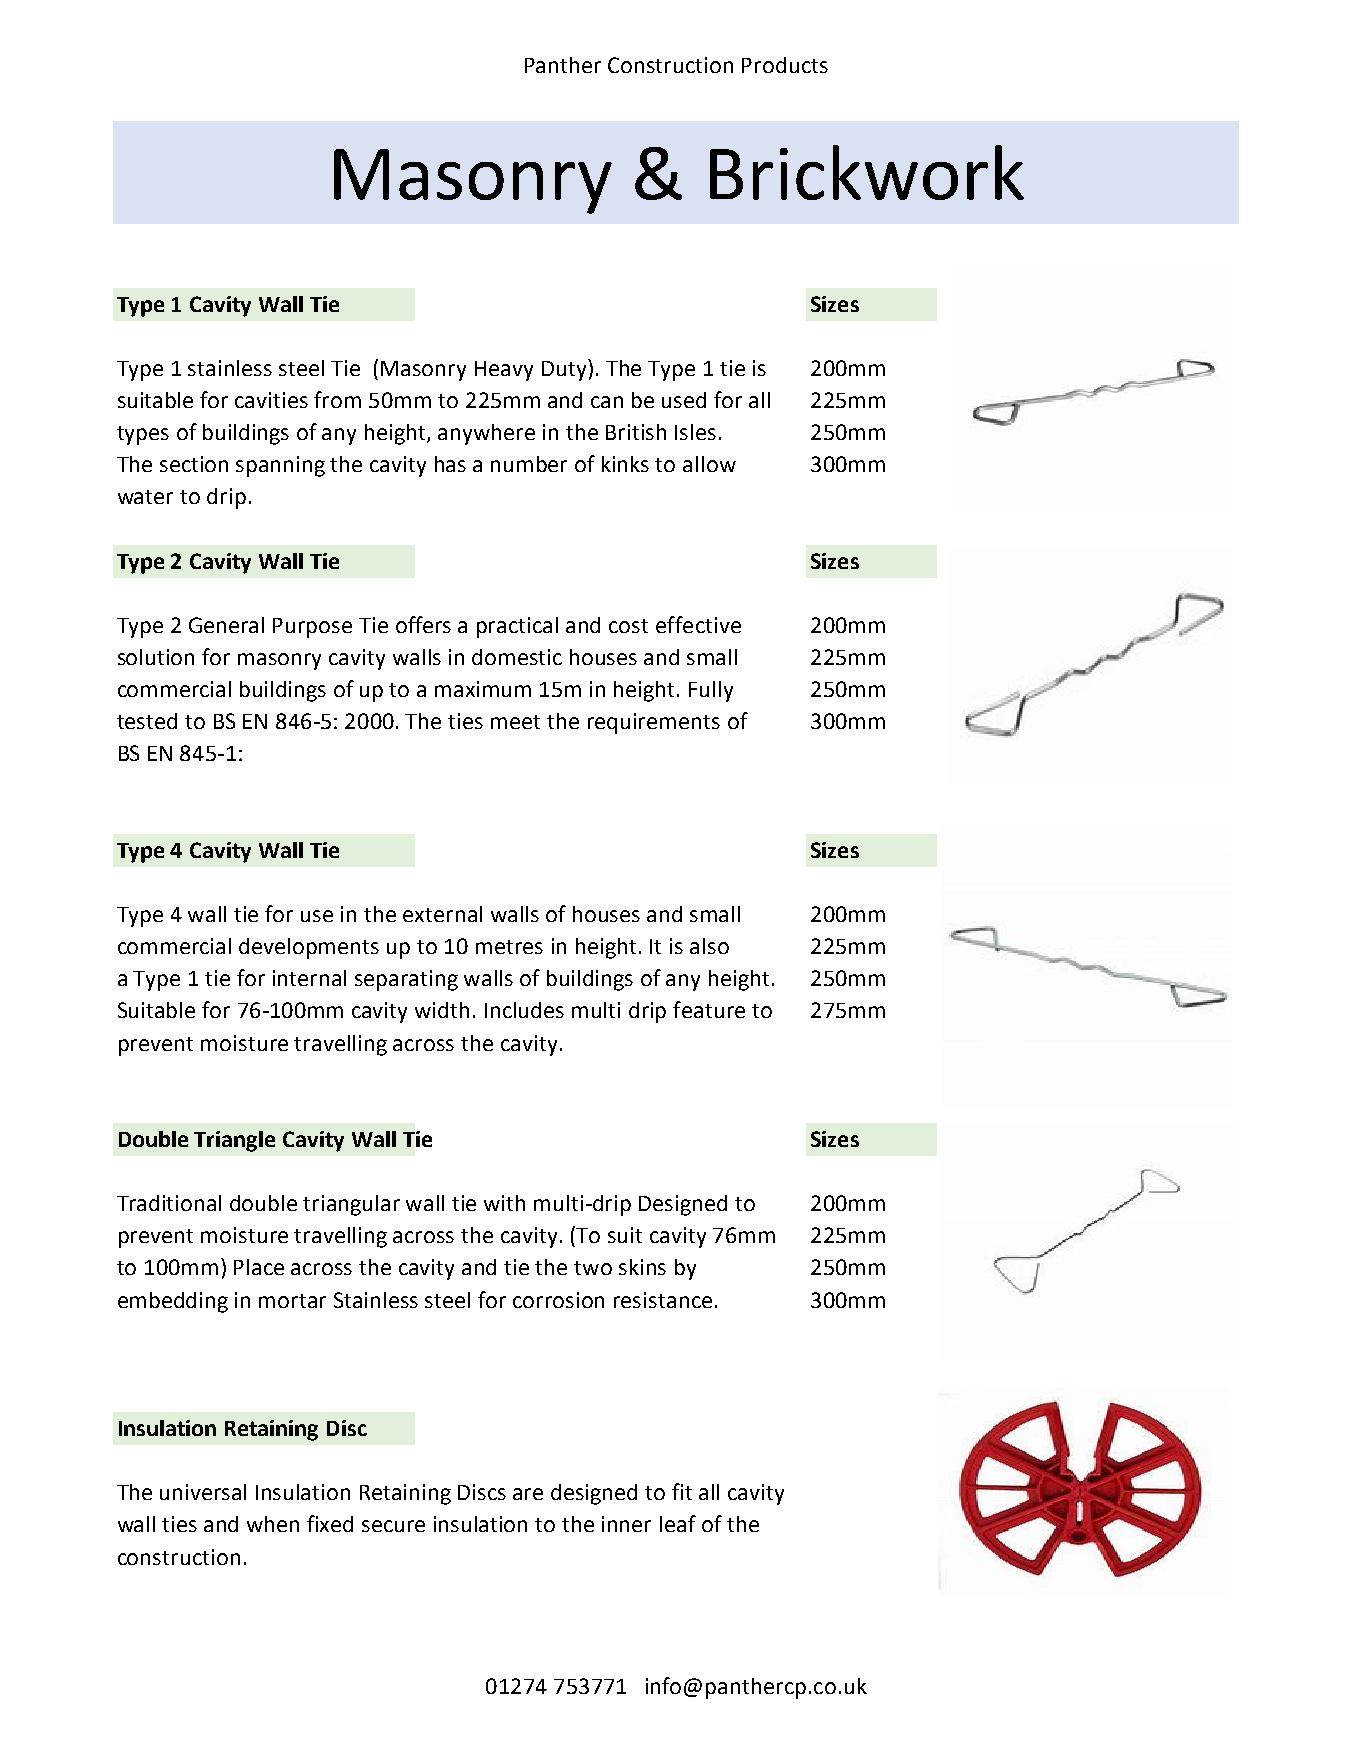  I want to click on from, so click(337, 399).
